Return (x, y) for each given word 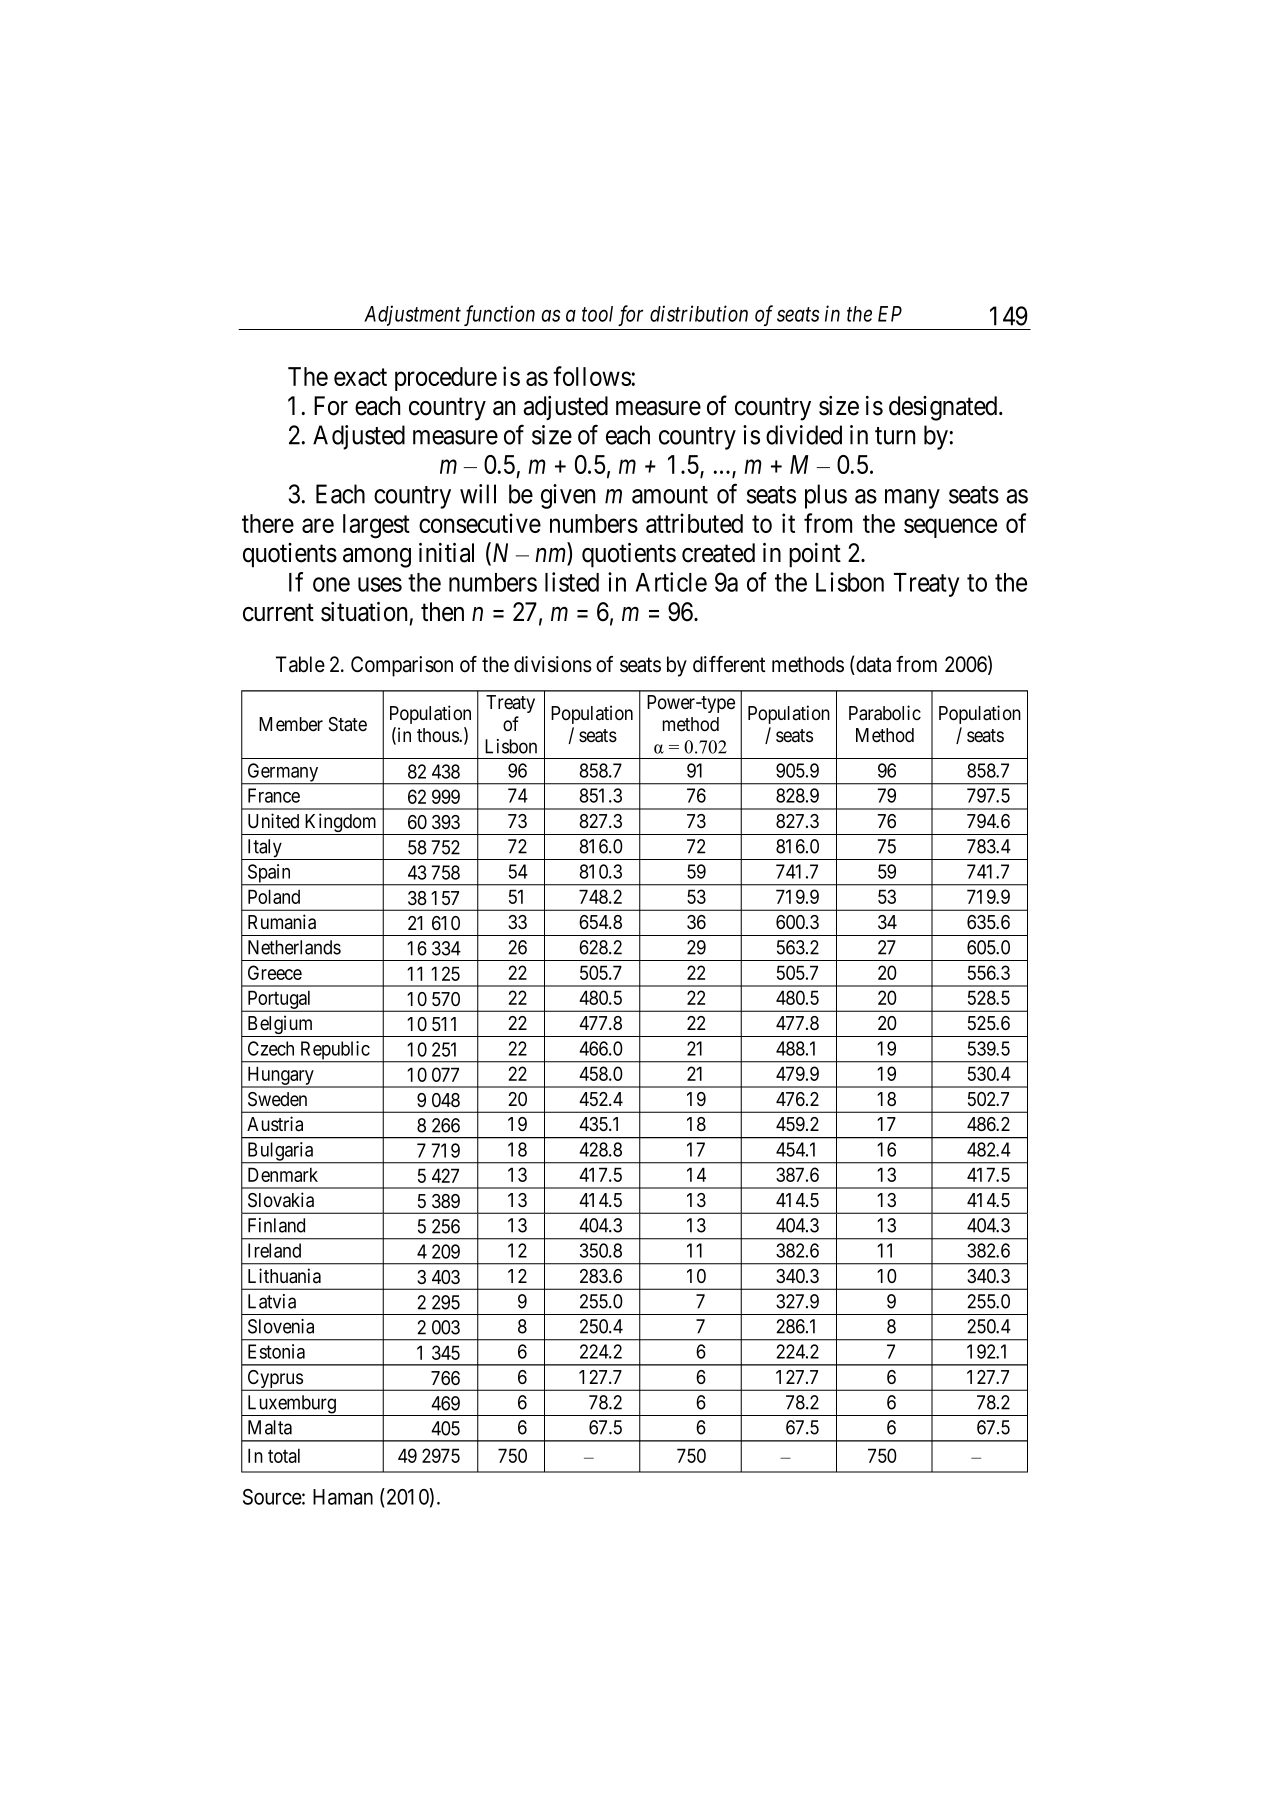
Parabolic (885, 713)
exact (360, 377)
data (872, 665)
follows (592, 376)
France (274, 795)
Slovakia (281, 1200)
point (815, 555)
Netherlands (294, 947)
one (331, 584)
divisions (553, 664)
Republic (334, 1051)
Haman (343, 1497)
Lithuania (284, 1276)
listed (572, 582)
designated (944, 408)
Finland (276, 1225)
